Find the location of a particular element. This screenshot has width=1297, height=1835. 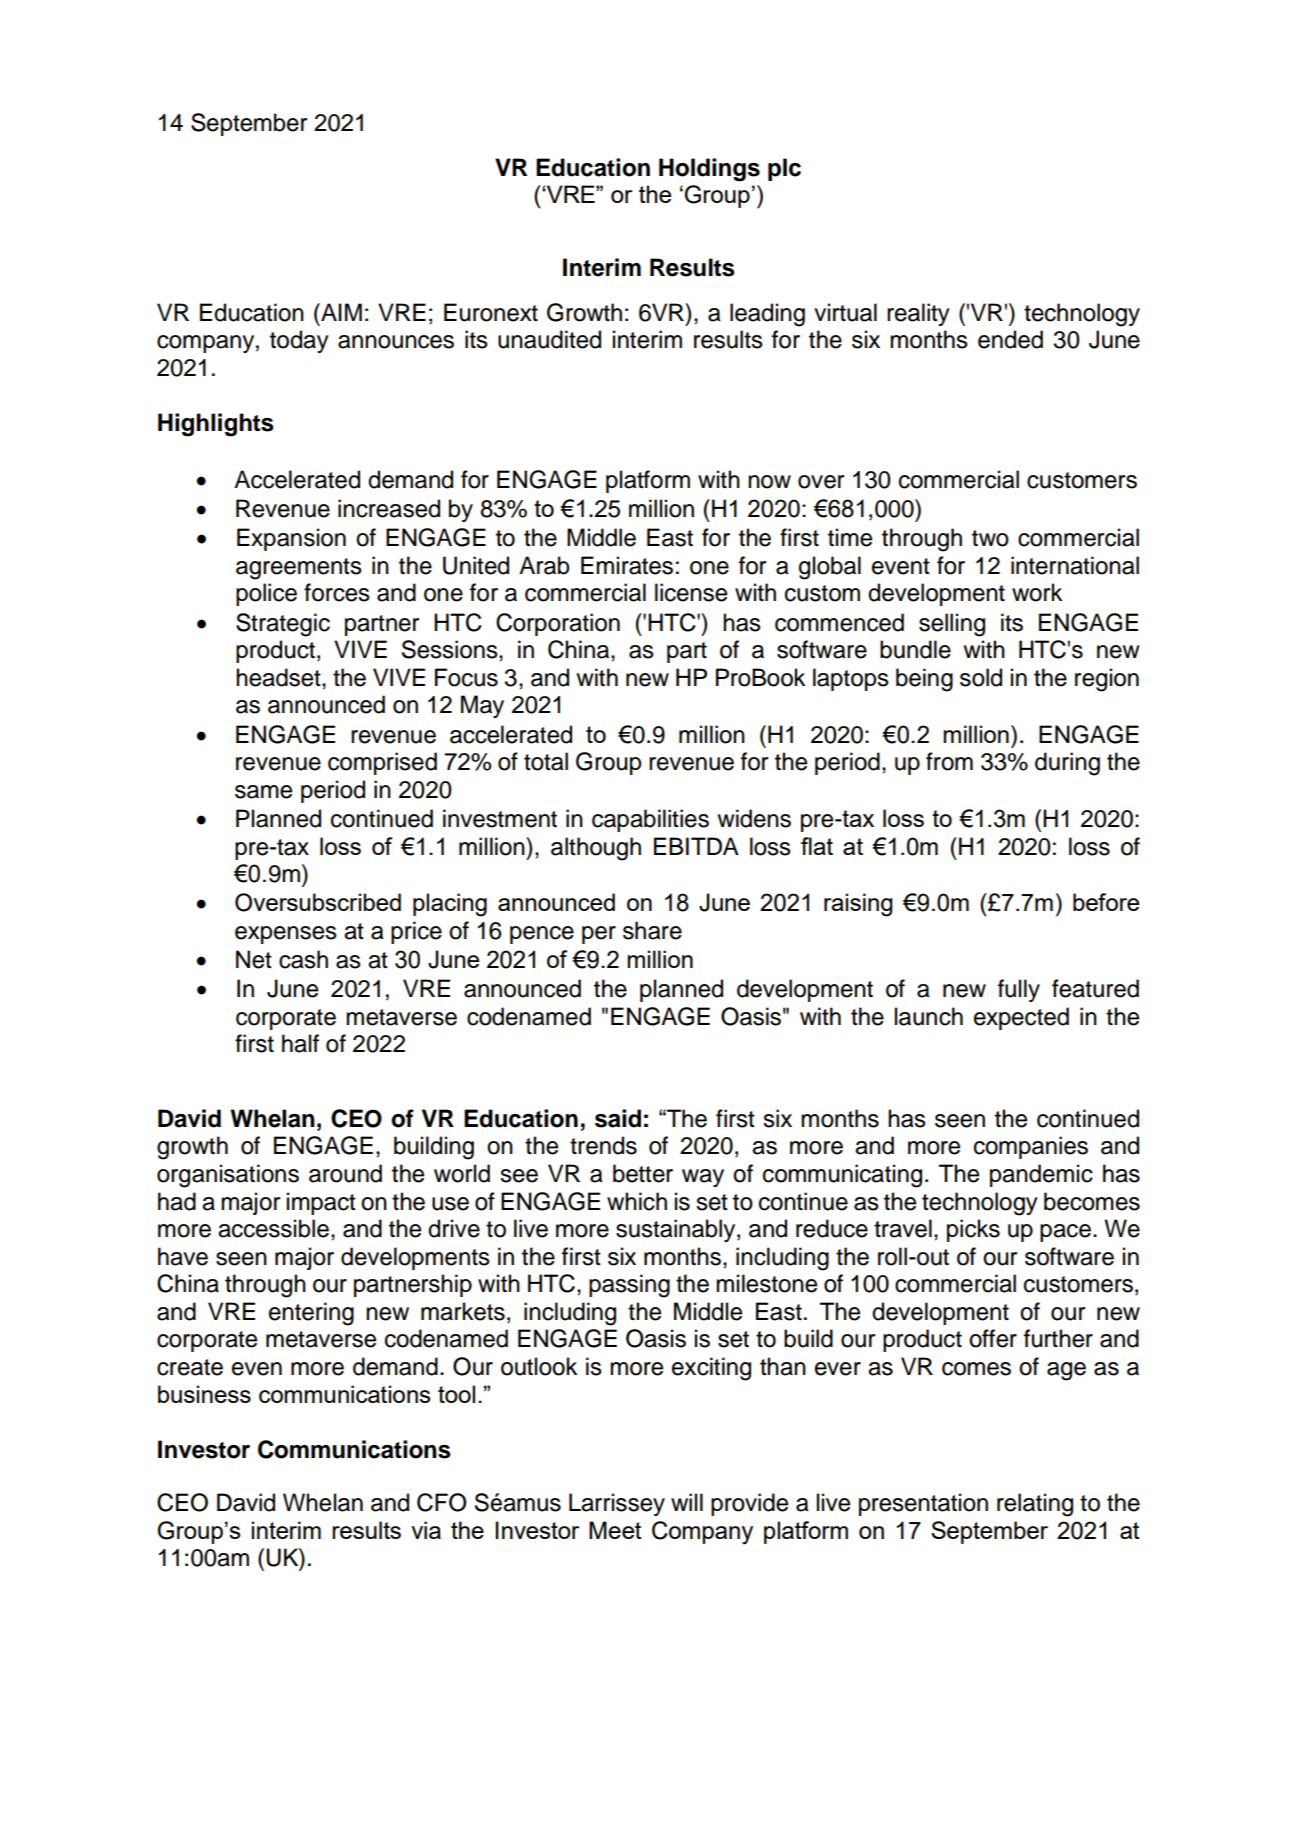

will is located at coordinates (687, 1502).
